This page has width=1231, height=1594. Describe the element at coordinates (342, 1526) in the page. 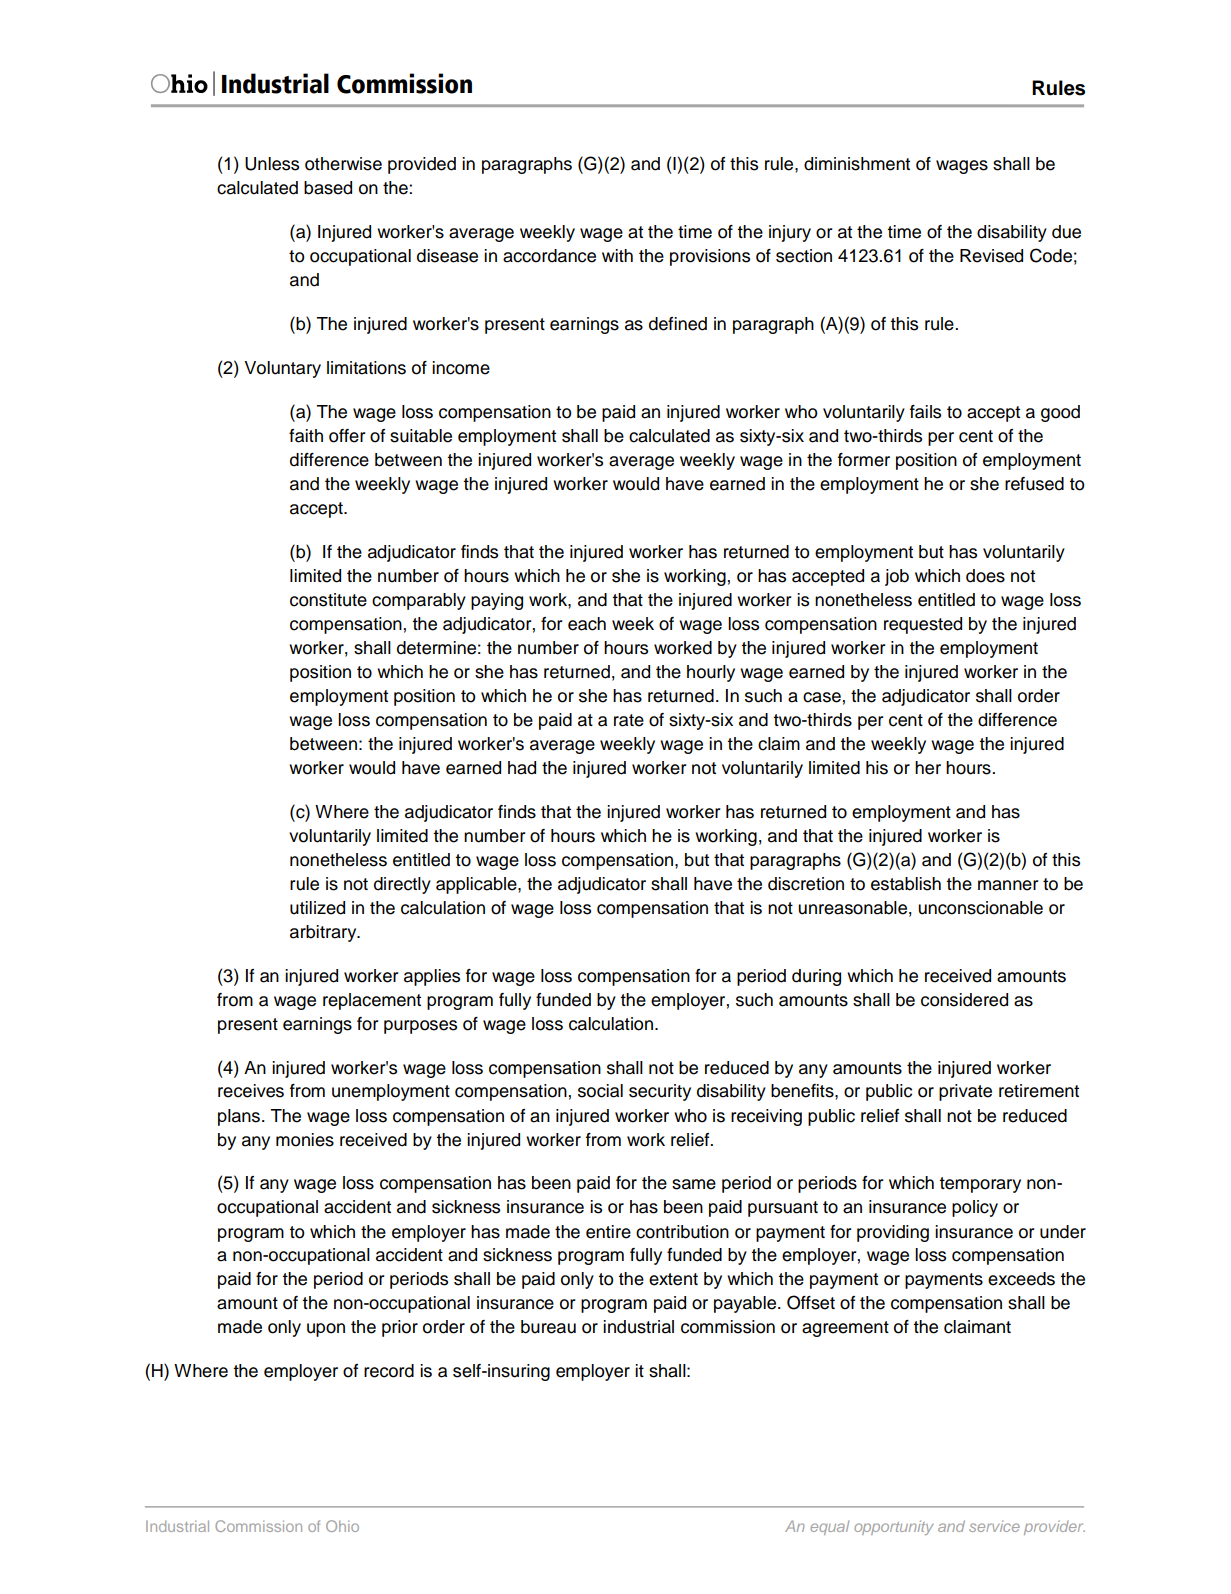

I see `Ohio` at that location.
